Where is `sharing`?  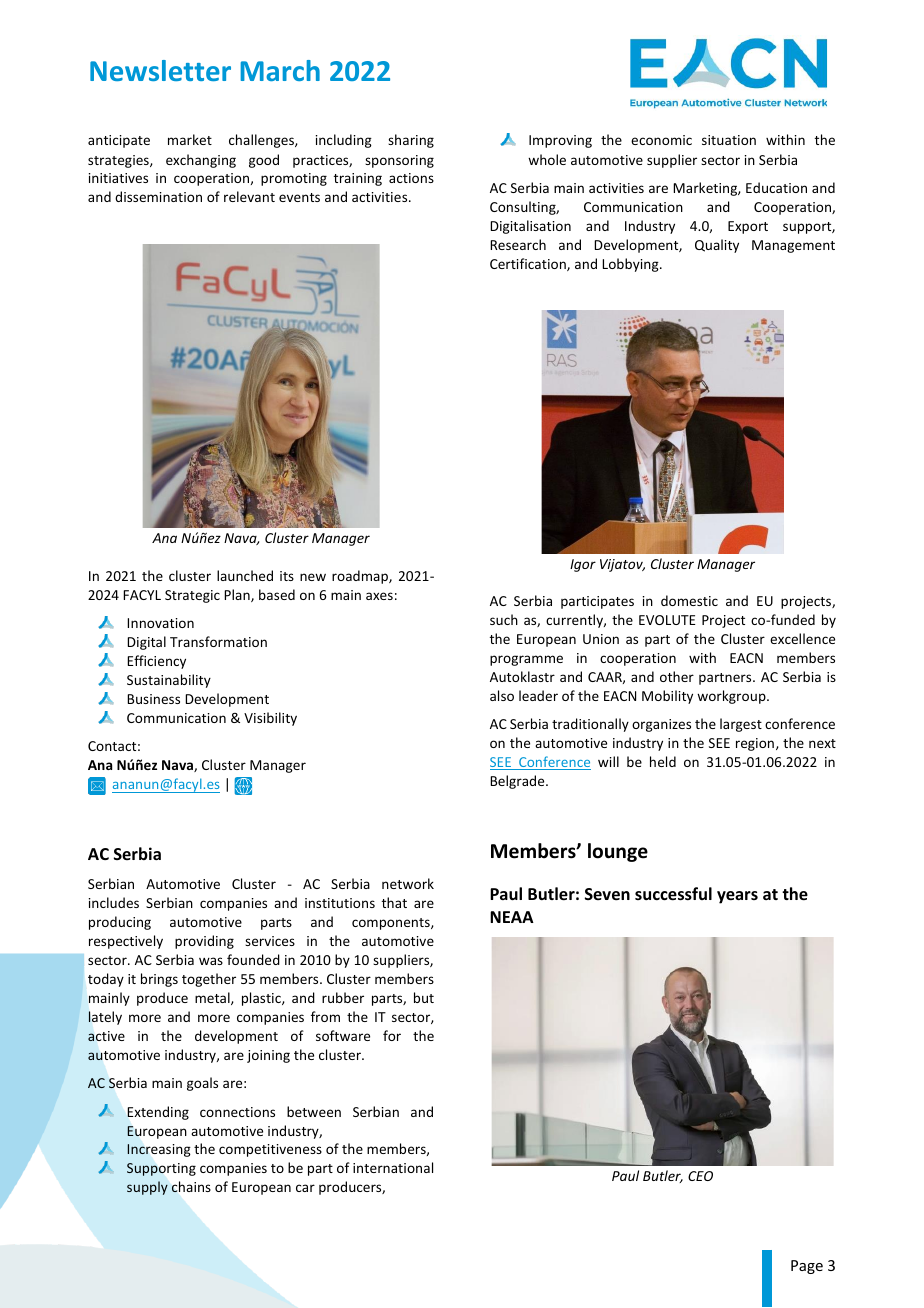 sharing is located at coordinates (411, 141).
